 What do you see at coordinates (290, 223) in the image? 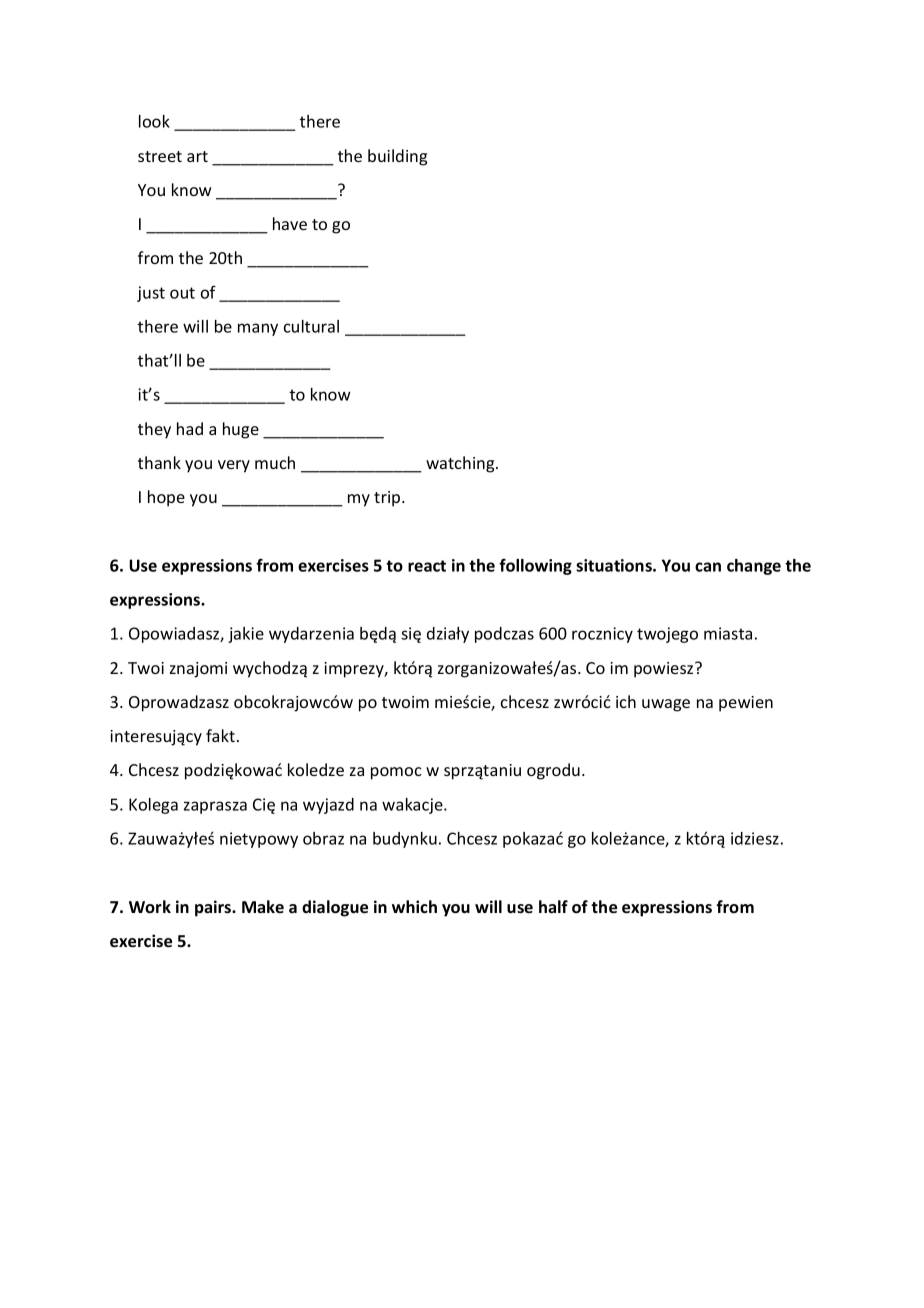
I see `have` at bounding box center [290, 223].
